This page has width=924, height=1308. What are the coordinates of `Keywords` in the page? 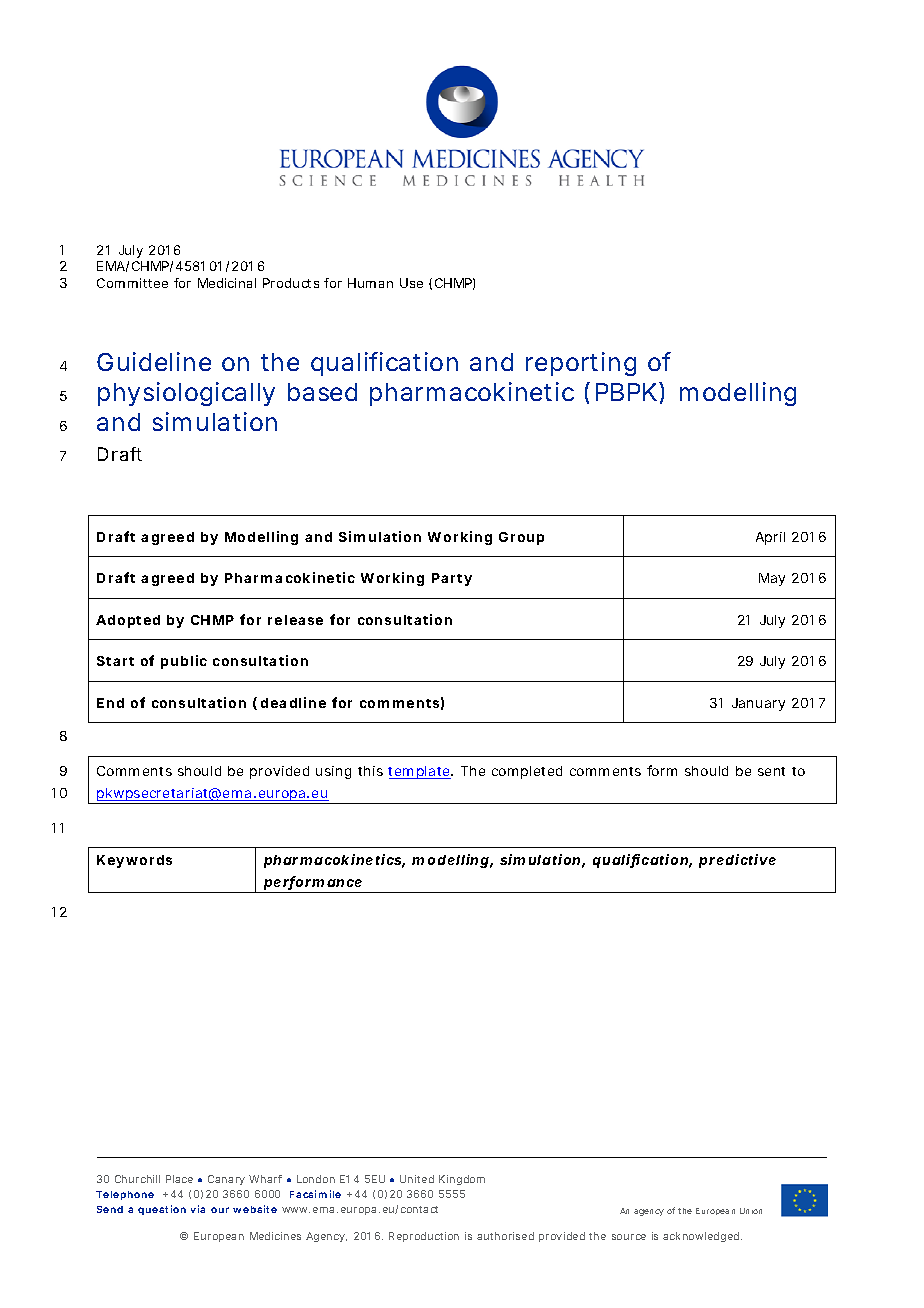 It's located at (134, 861).
